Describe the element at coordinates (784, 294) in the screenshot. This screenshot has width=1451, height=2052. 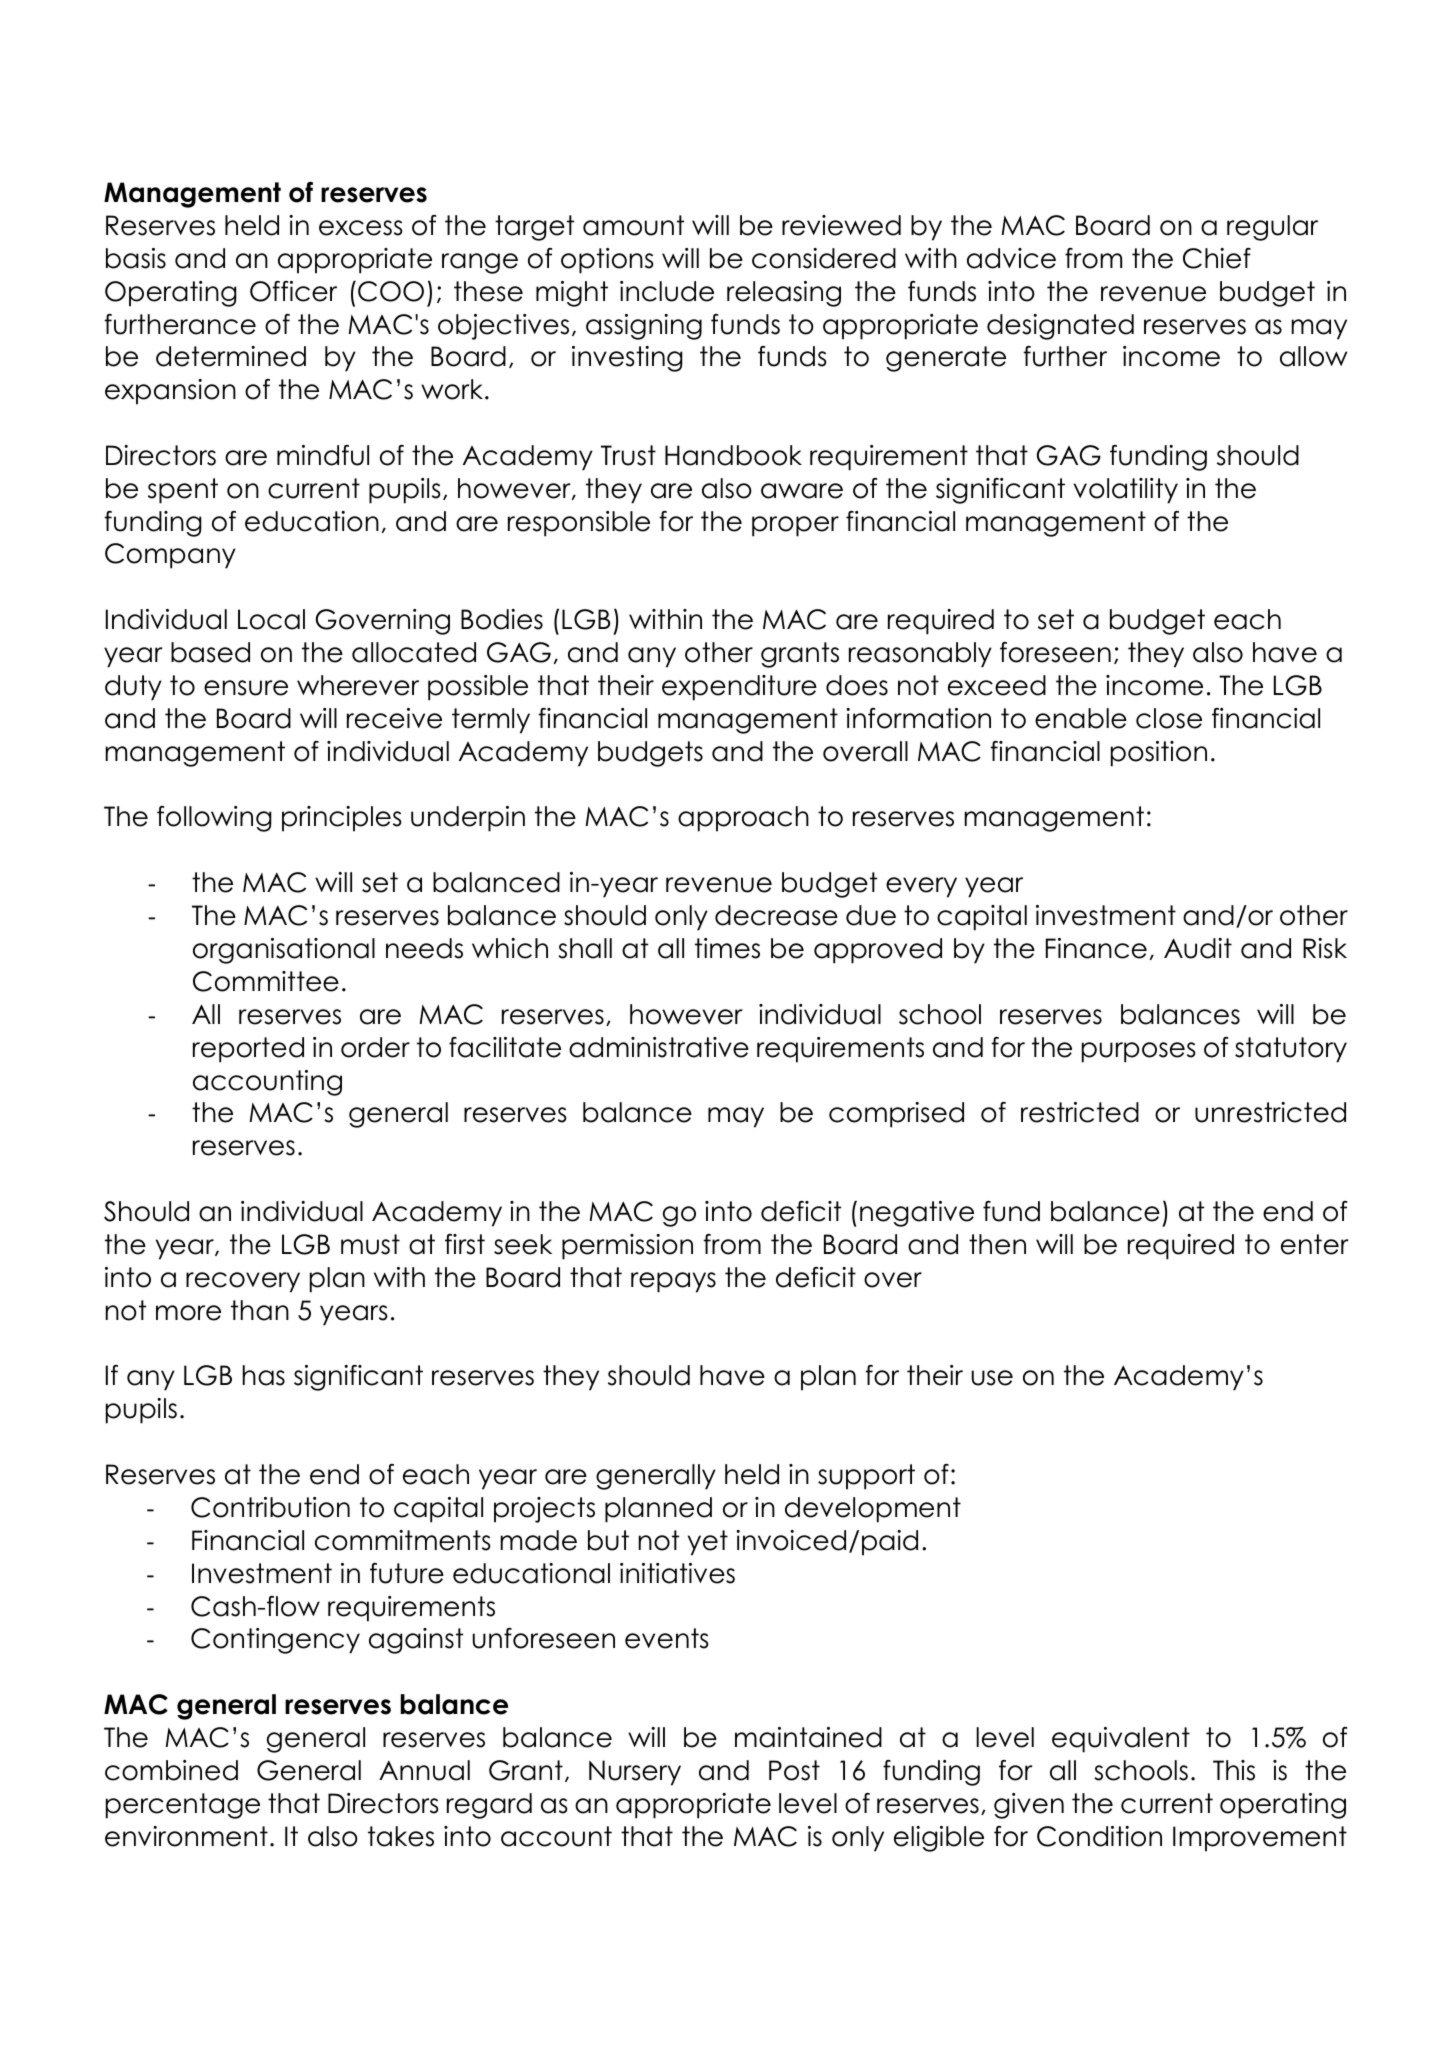
I see `releasing` at that location.
